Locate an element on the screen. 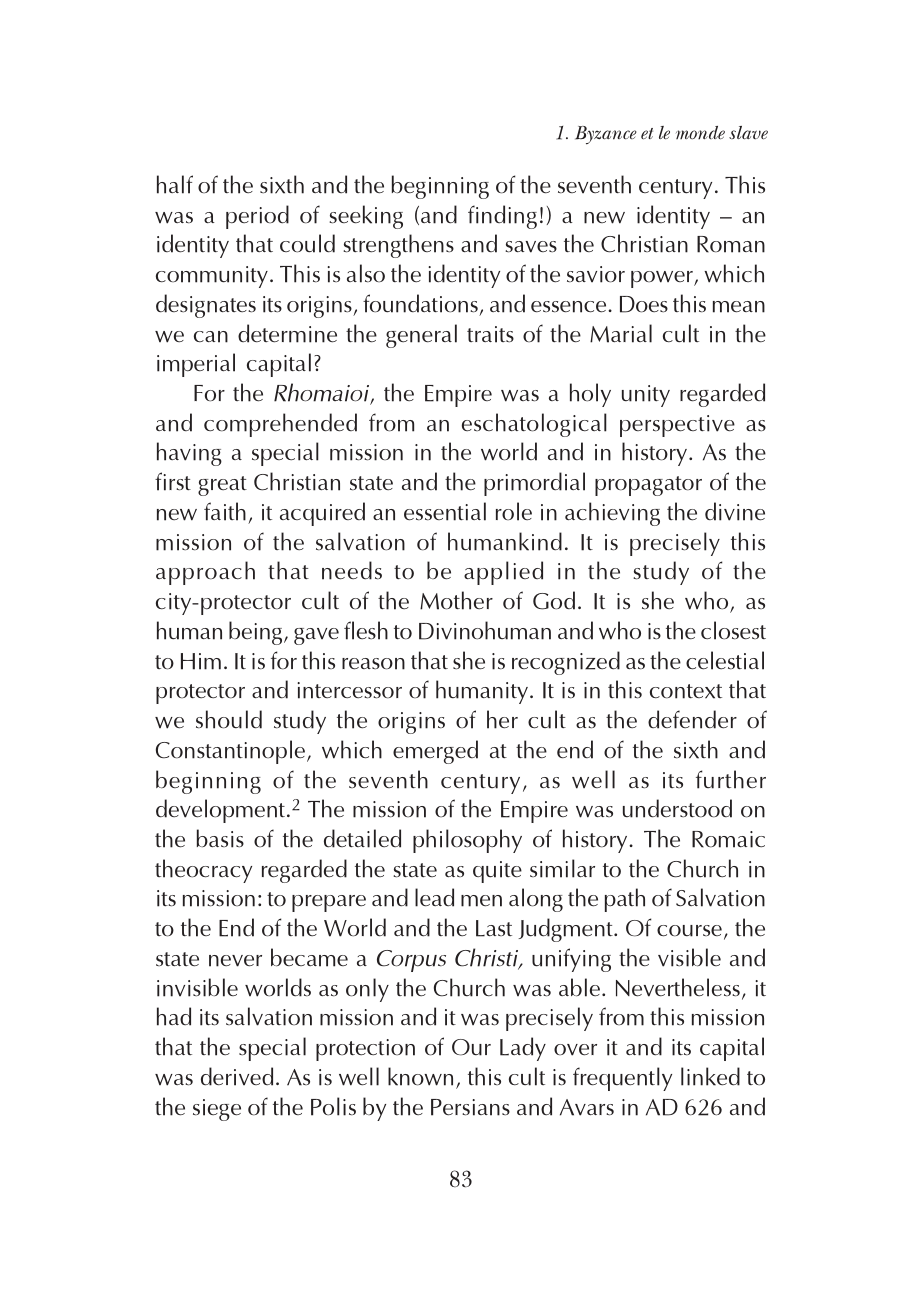 This screenshot has height=1310, width=924. Persians is located at coordinates (470, 1107).
